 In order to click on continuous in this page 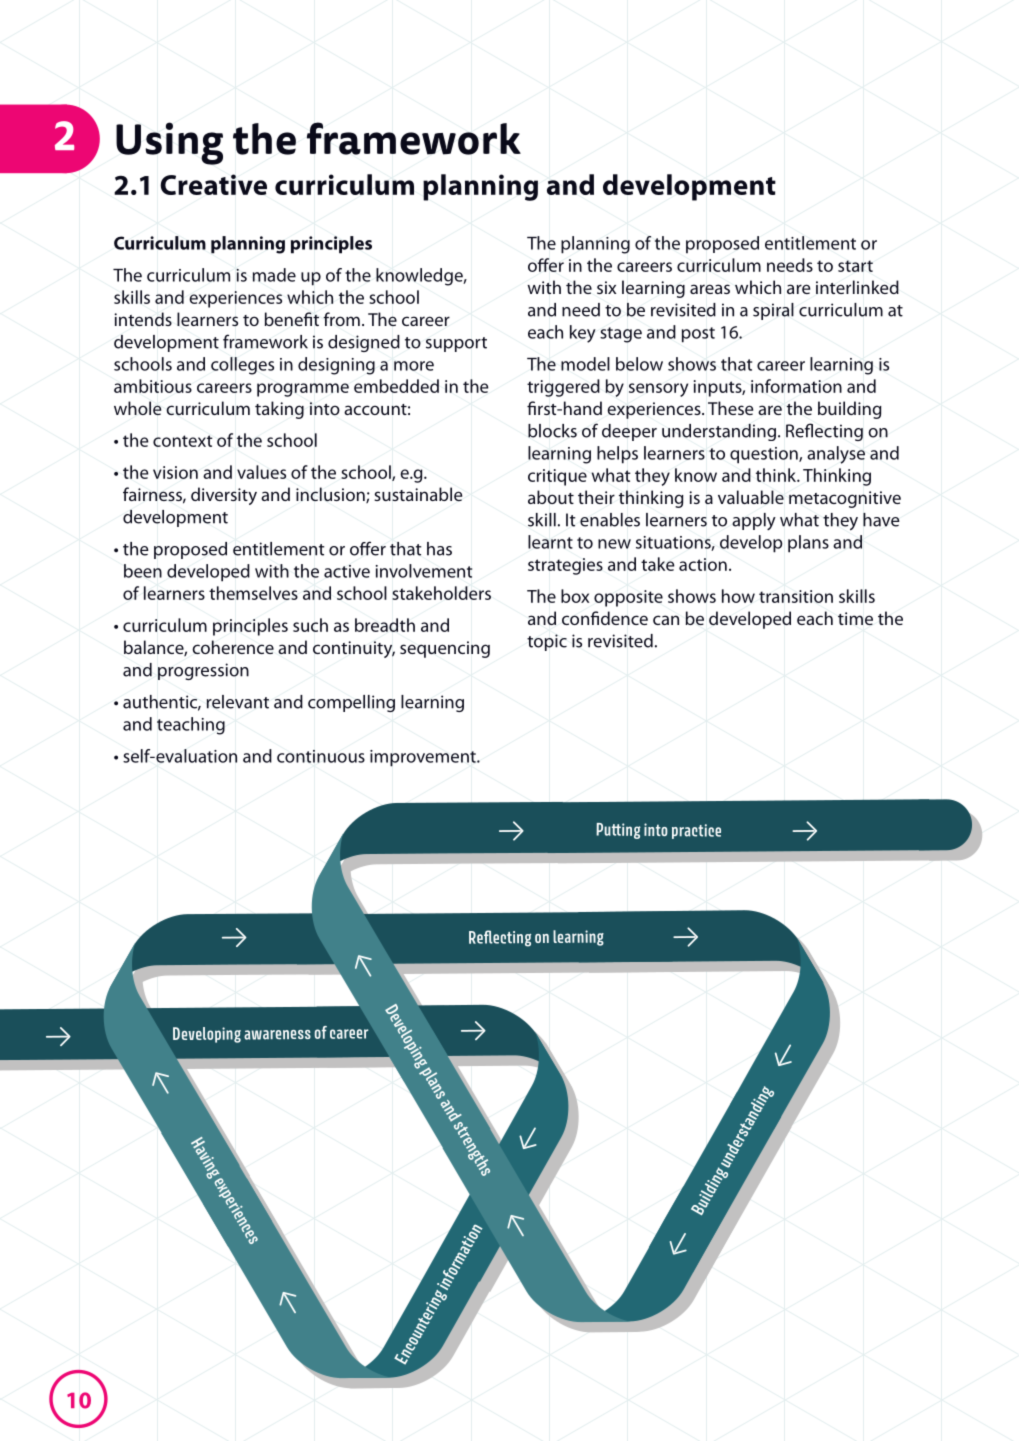, I will do `click(321, 756)`.
